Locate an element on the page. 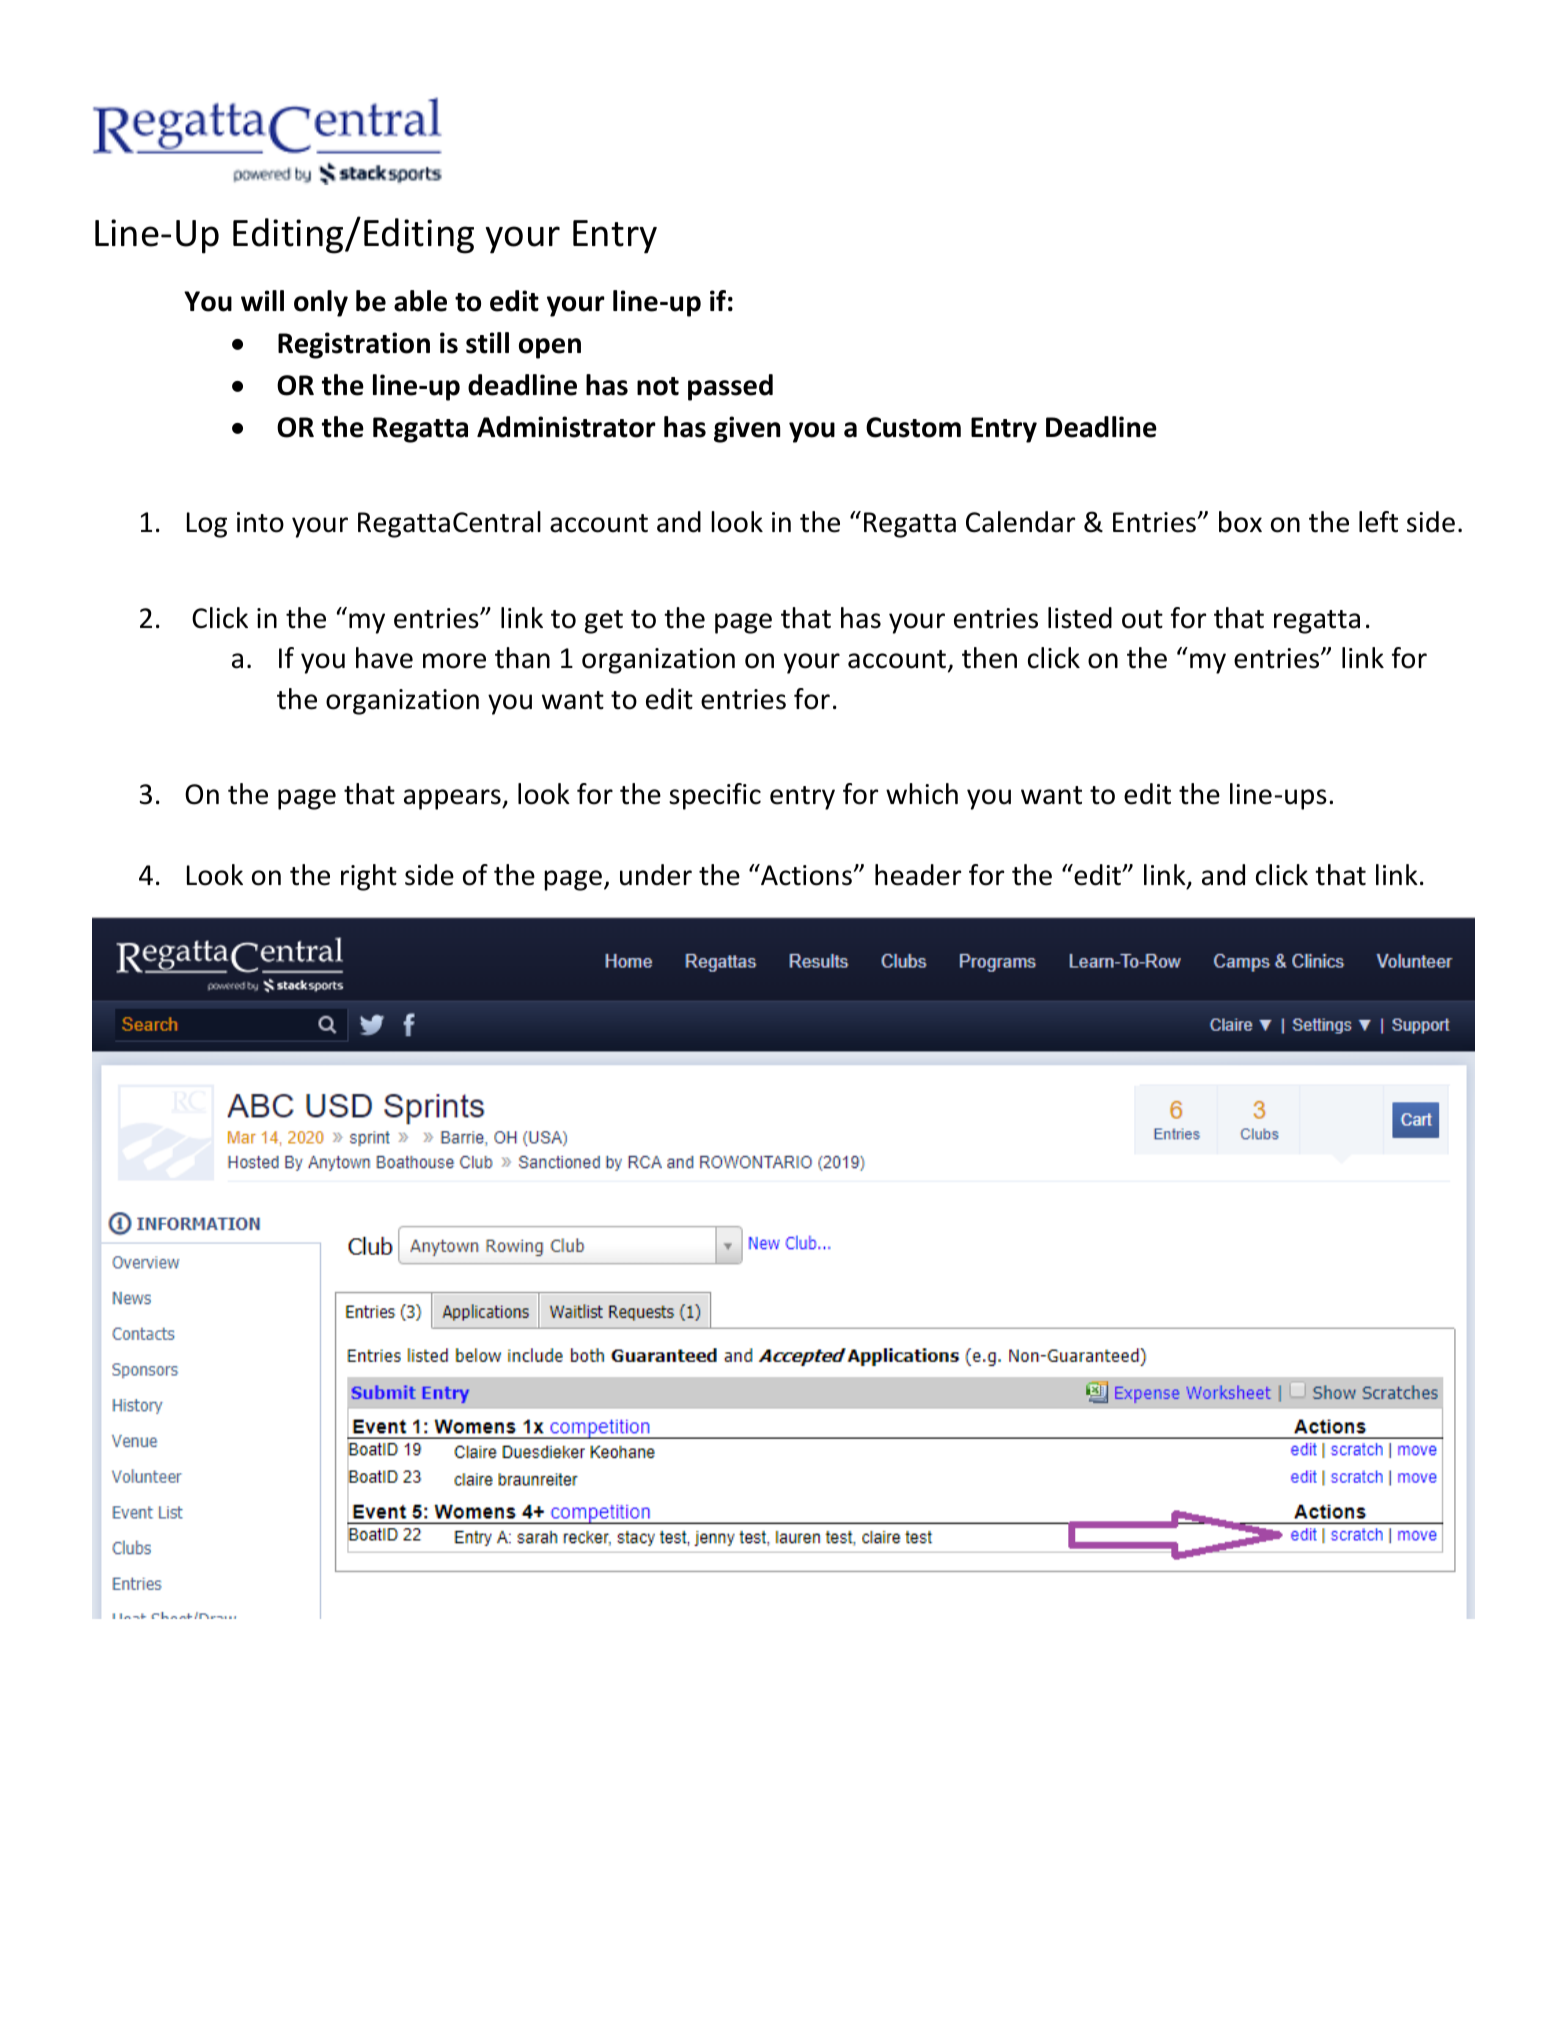 This page has height=2028, width=1567. open is located at coordinates (550, 348).
